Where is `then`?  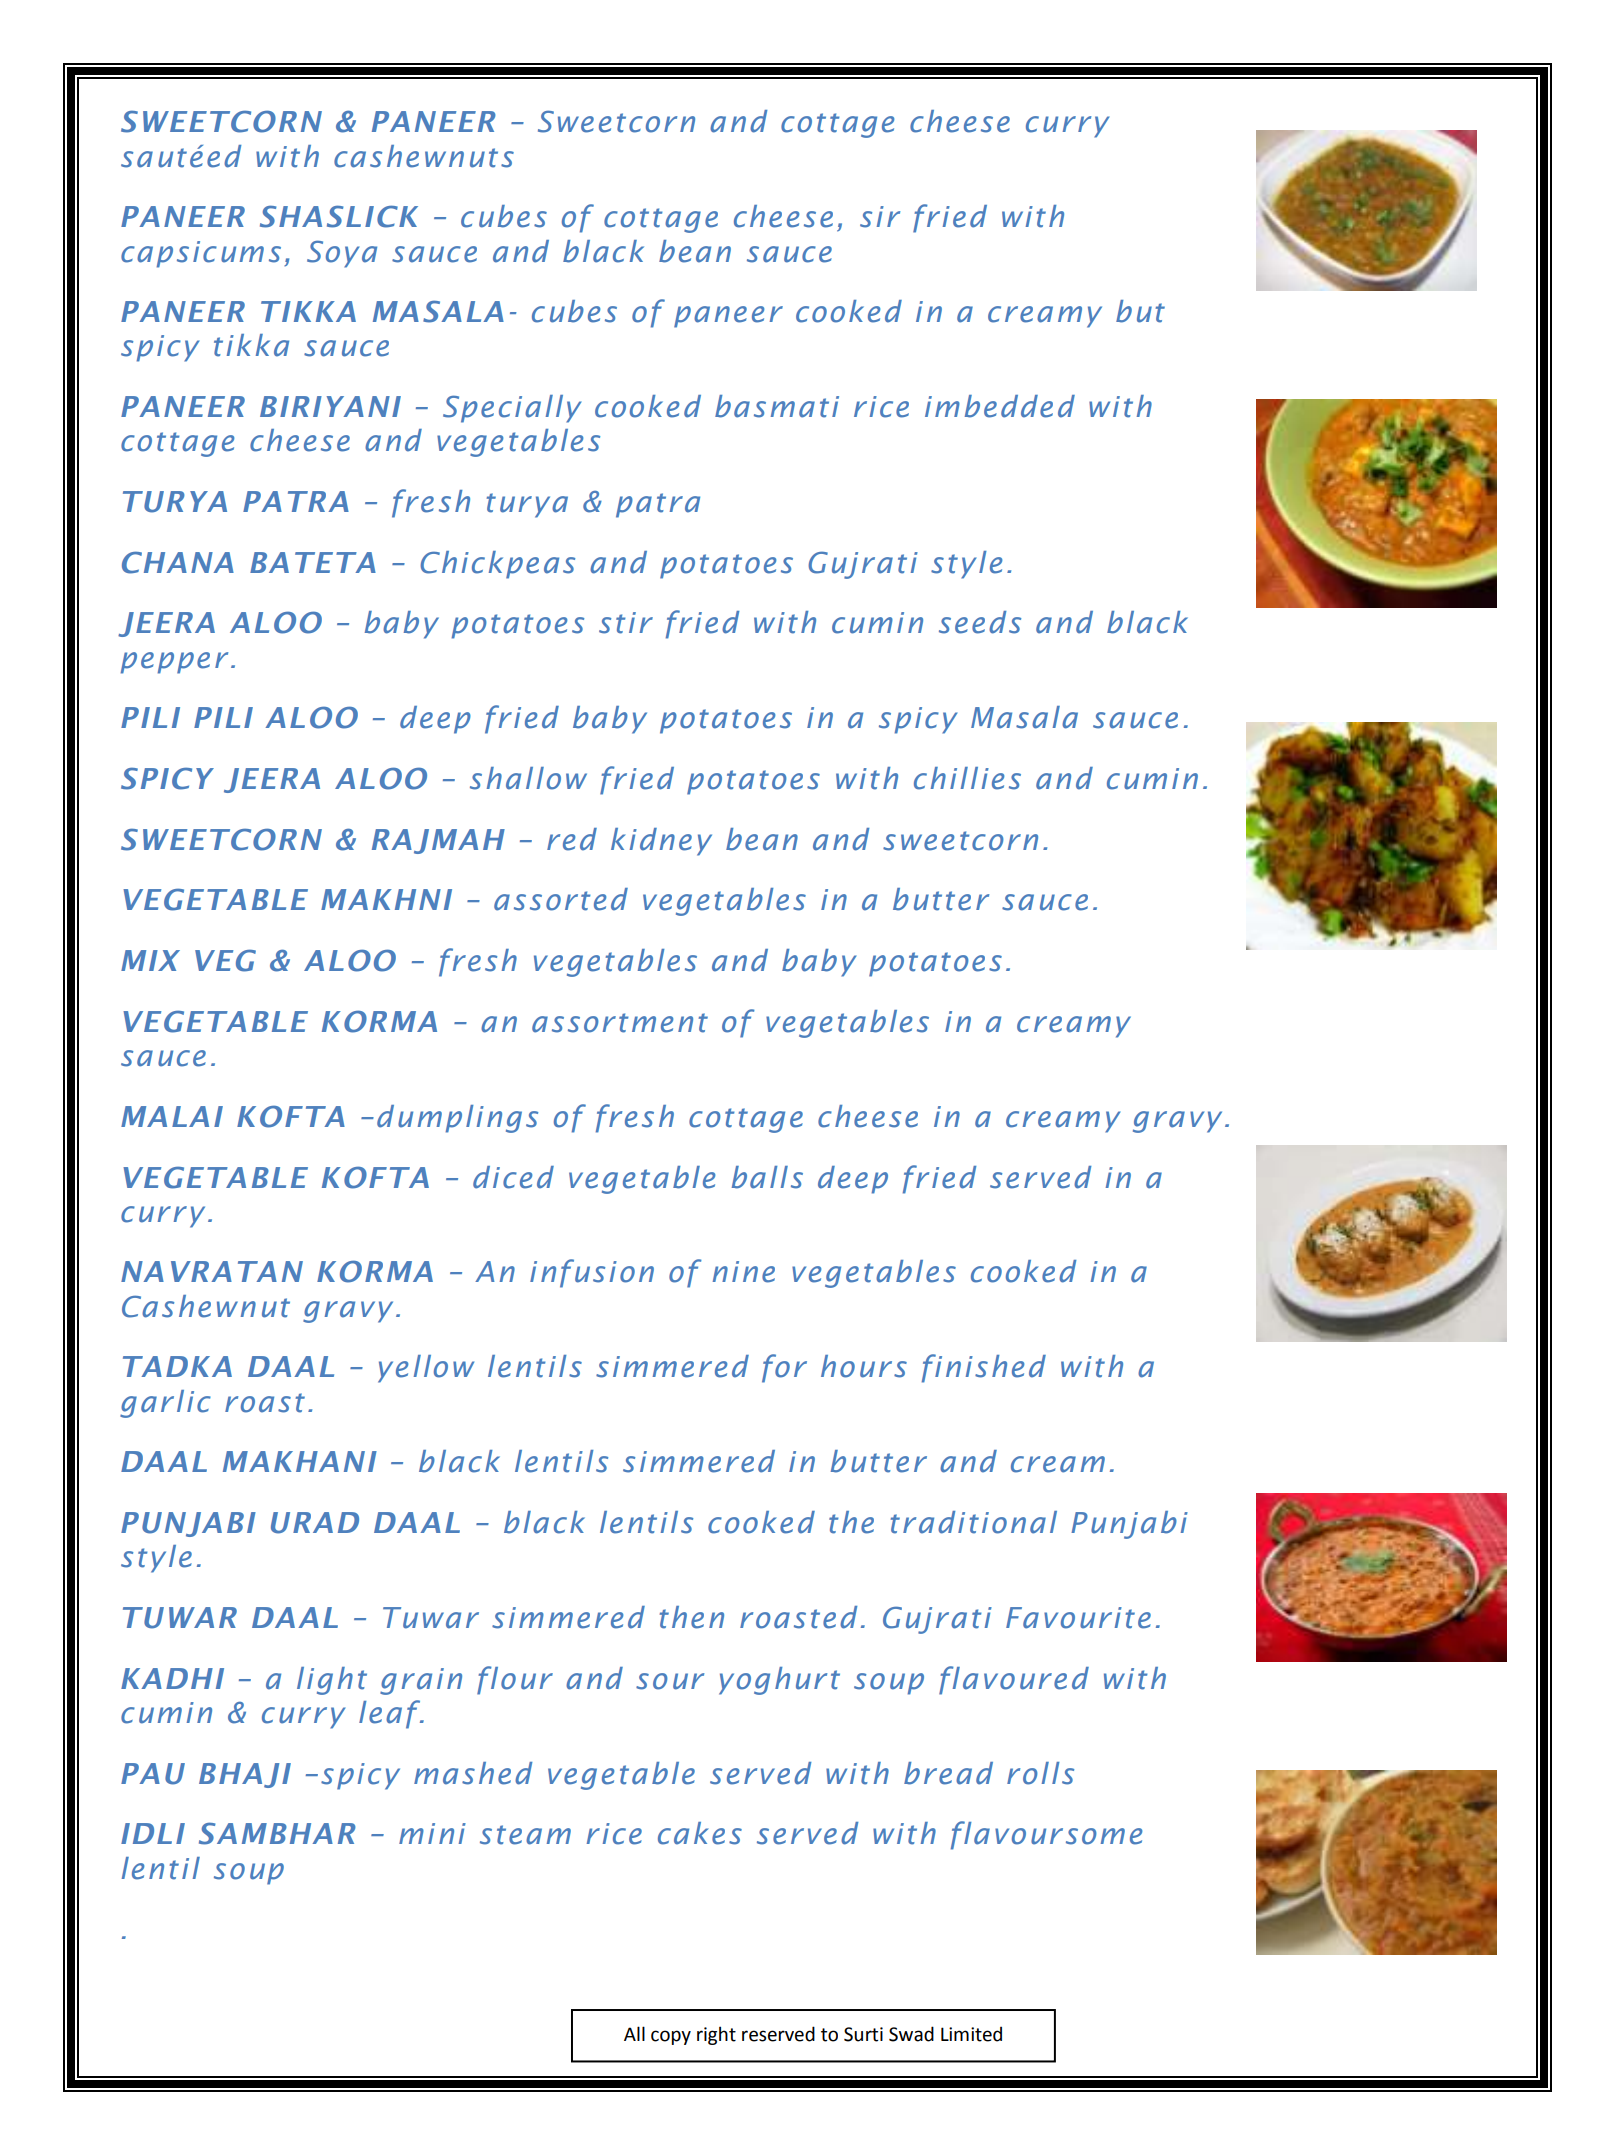 then is located at coordinates (692, 1617).
